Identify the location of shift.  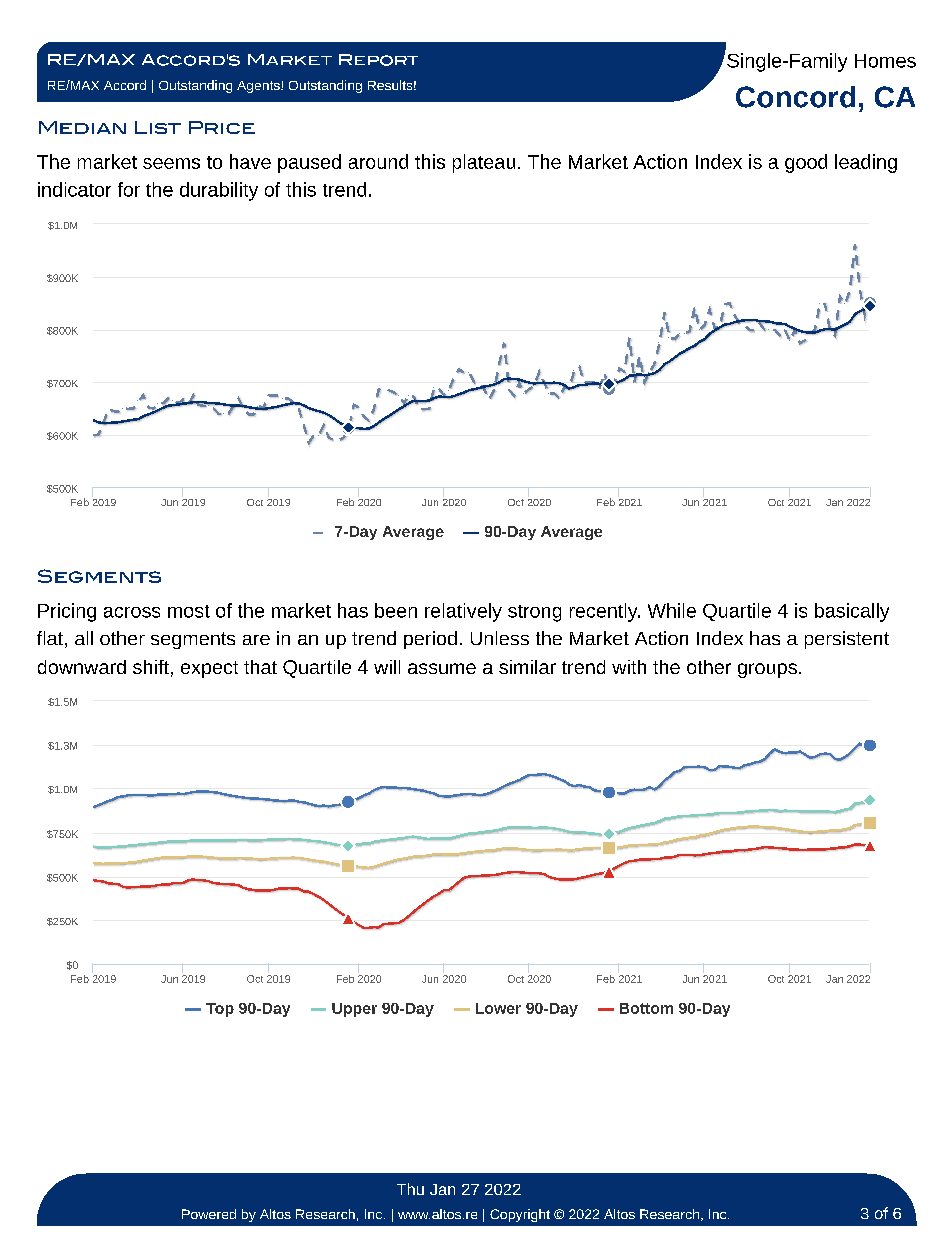
(151, 667).
